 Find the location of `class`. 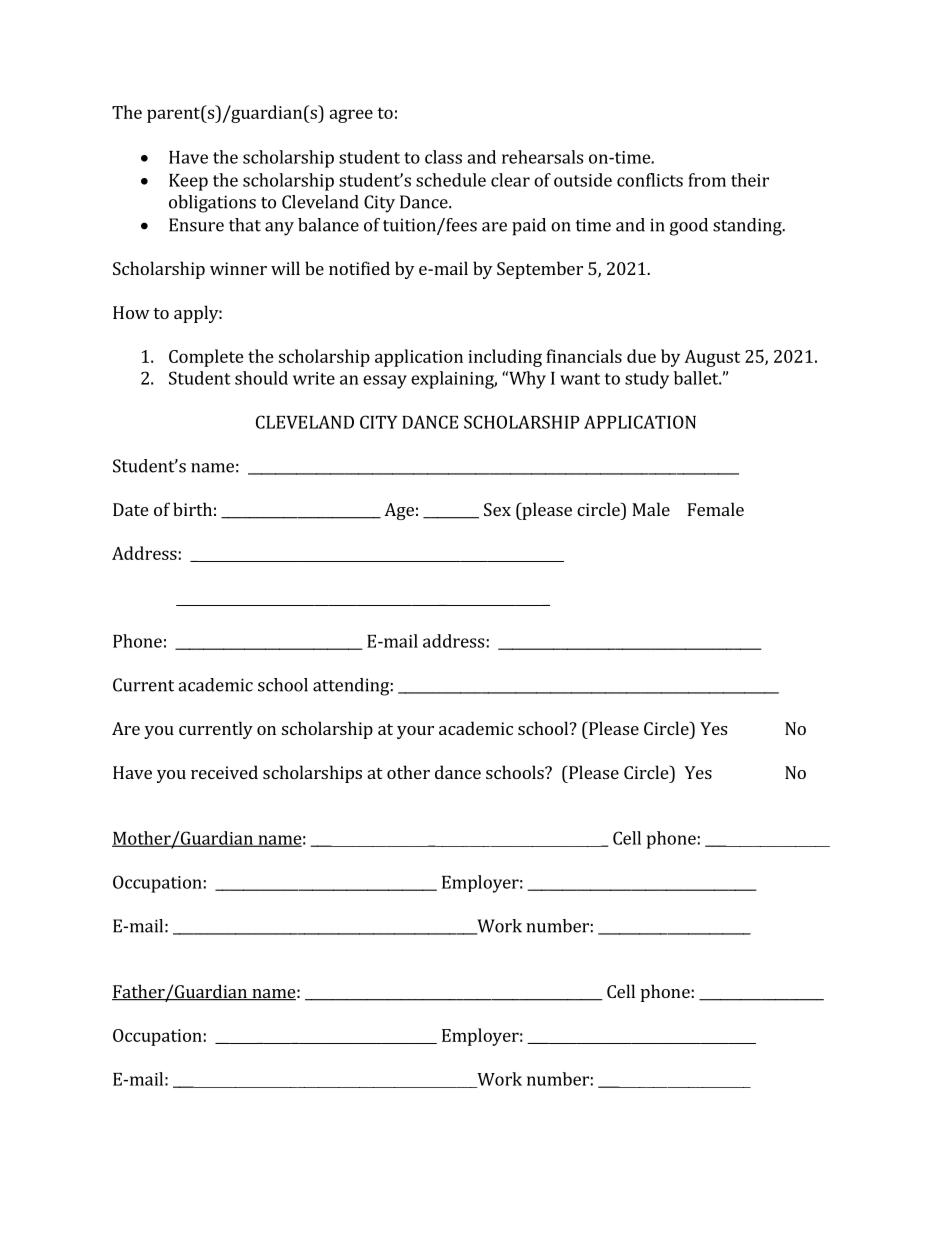

class is located at coordinates (443, 157).
